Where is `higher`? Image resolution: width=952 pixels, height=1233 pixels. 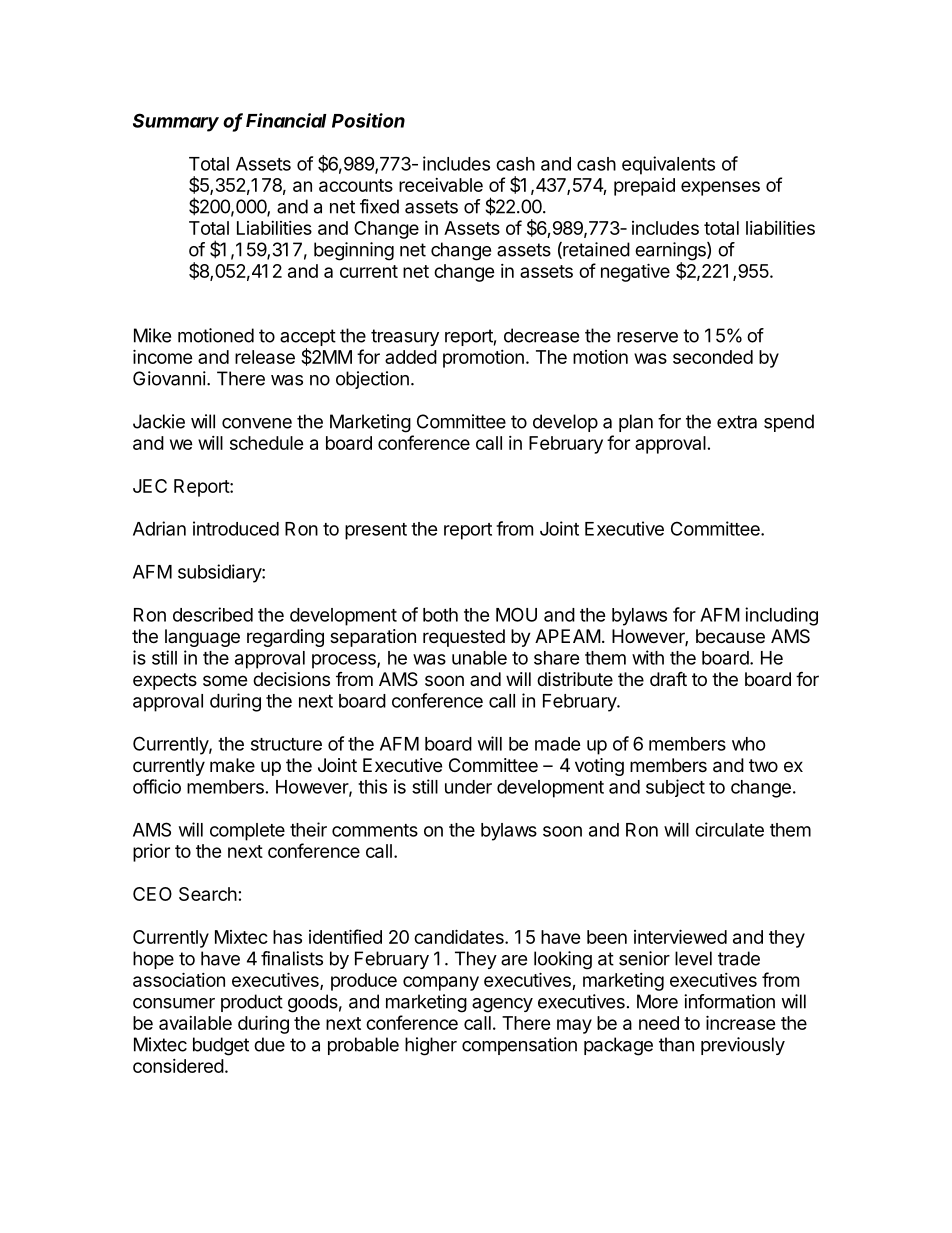 higher is located at coordinates (431, 1046).
